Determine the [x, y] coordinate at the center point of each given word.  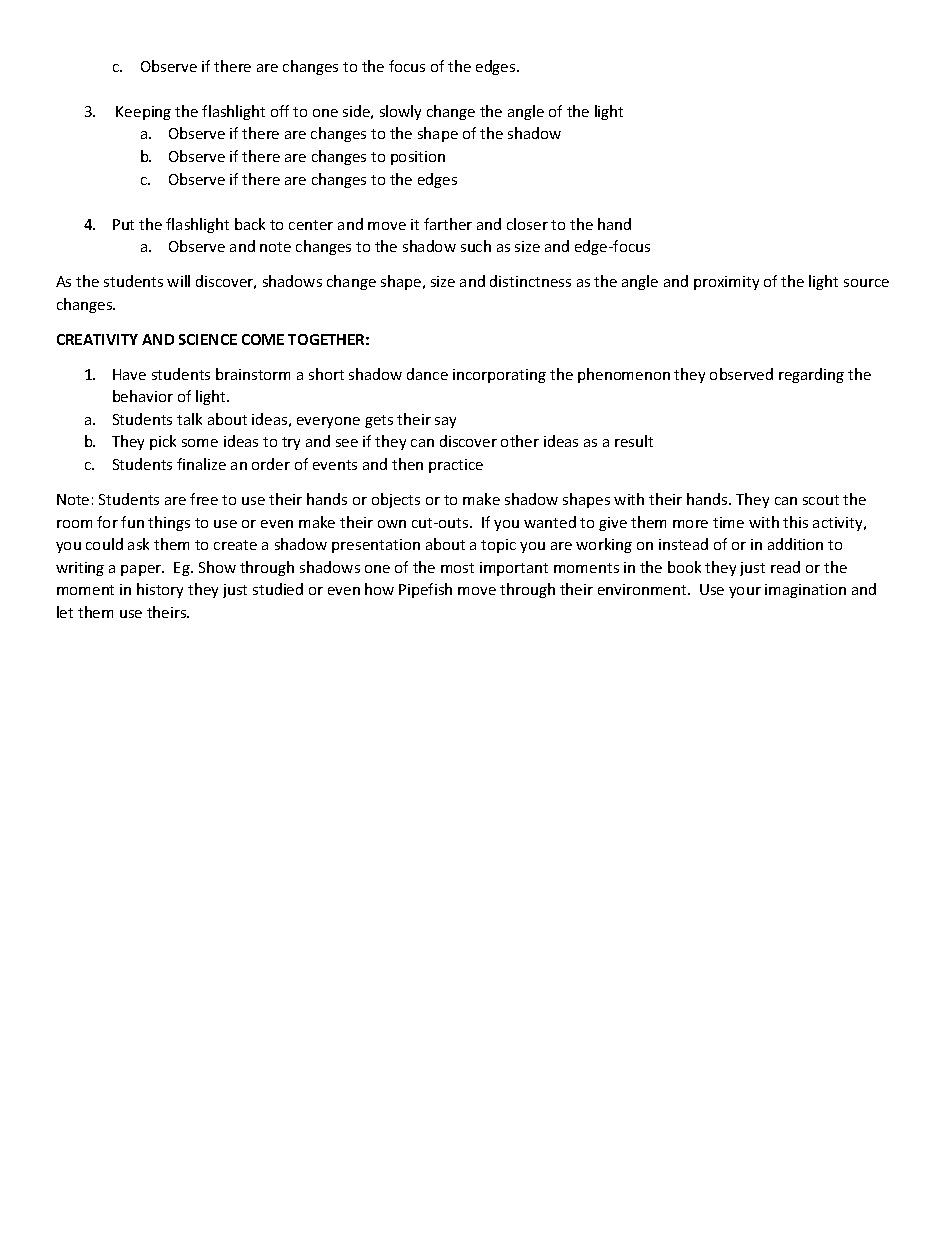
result [634, 441]
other [520, 441]
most [457, 568]
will [178, 281]
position [418, 158]
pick [163, 442]
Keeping [143, 113]
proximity [726, 283]
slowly [400, 112]
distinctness [530, 281]
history [160, 590]
